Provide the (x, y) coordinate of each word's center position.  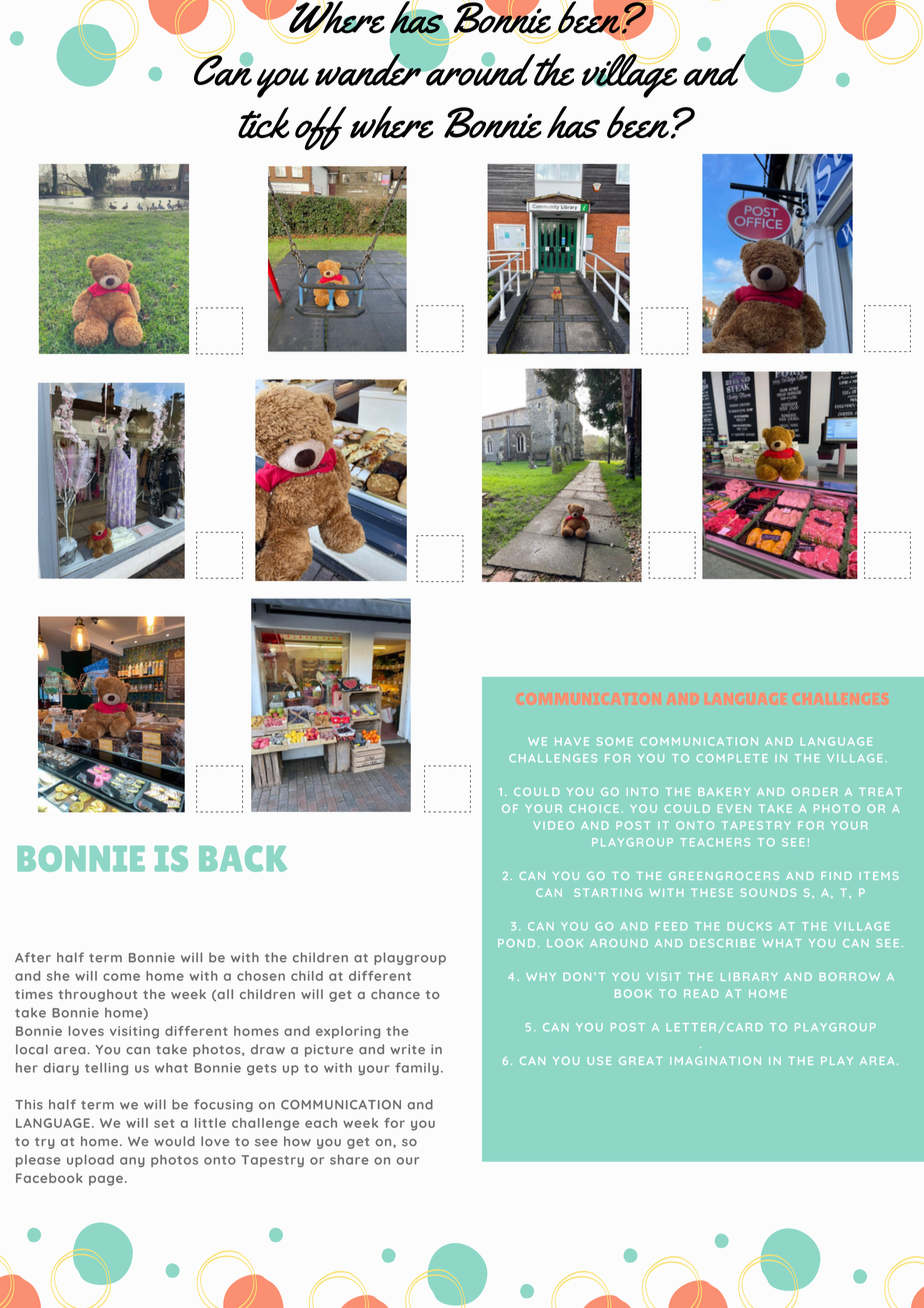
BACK (243, 858)
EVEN (734, 808)
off (321, 128)
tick (264, 123)
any (132, 1162)
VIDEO (553, 825)
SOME (615, 741)
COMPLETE (732, 758)
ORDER (815, 792)
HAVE (572, 741)
